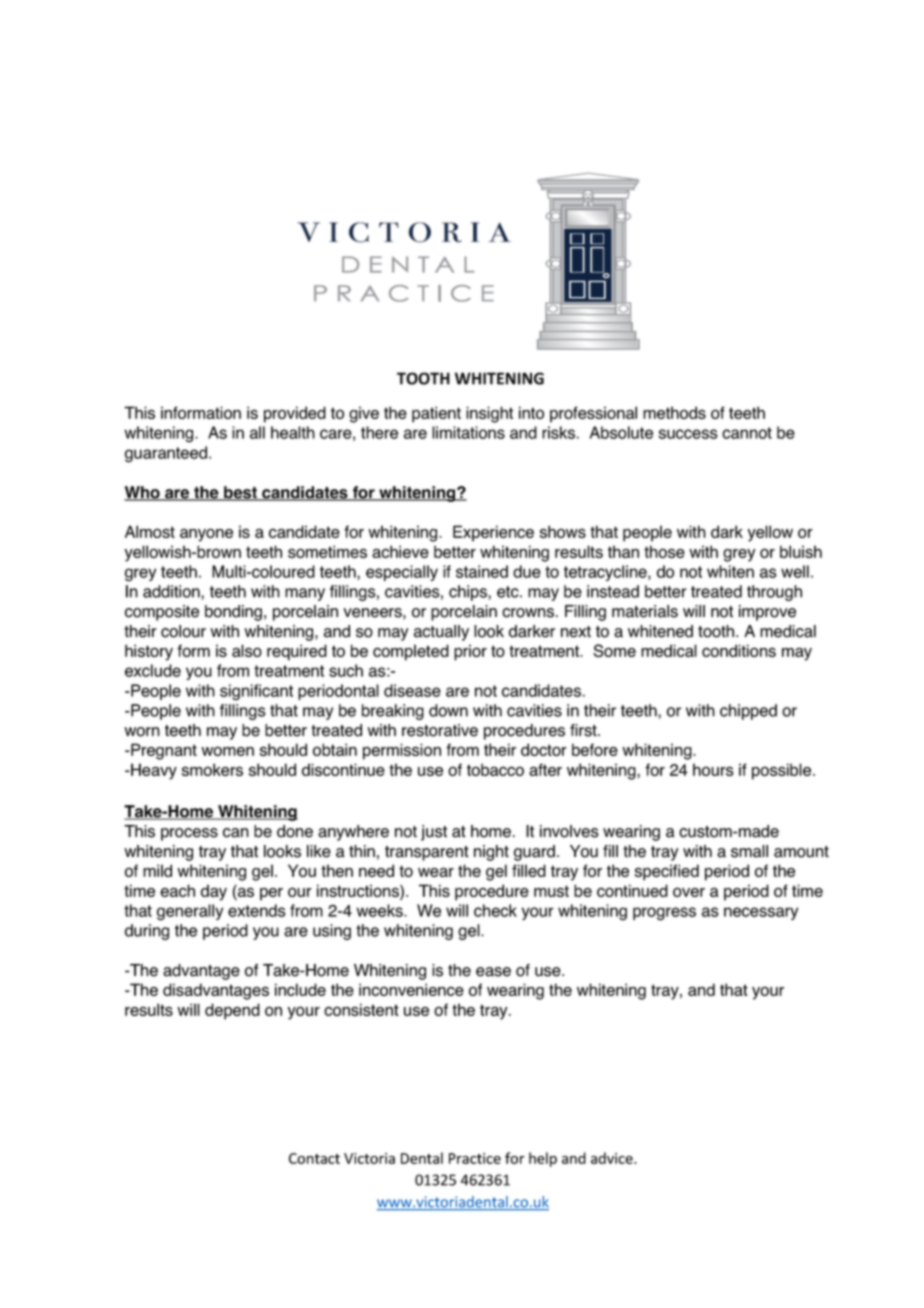 Image resolution: width=924 pixels, height=1308 pixels. Describe the element at coordinates (747, 433) in the screenshot. I see `cannot` at that location.
